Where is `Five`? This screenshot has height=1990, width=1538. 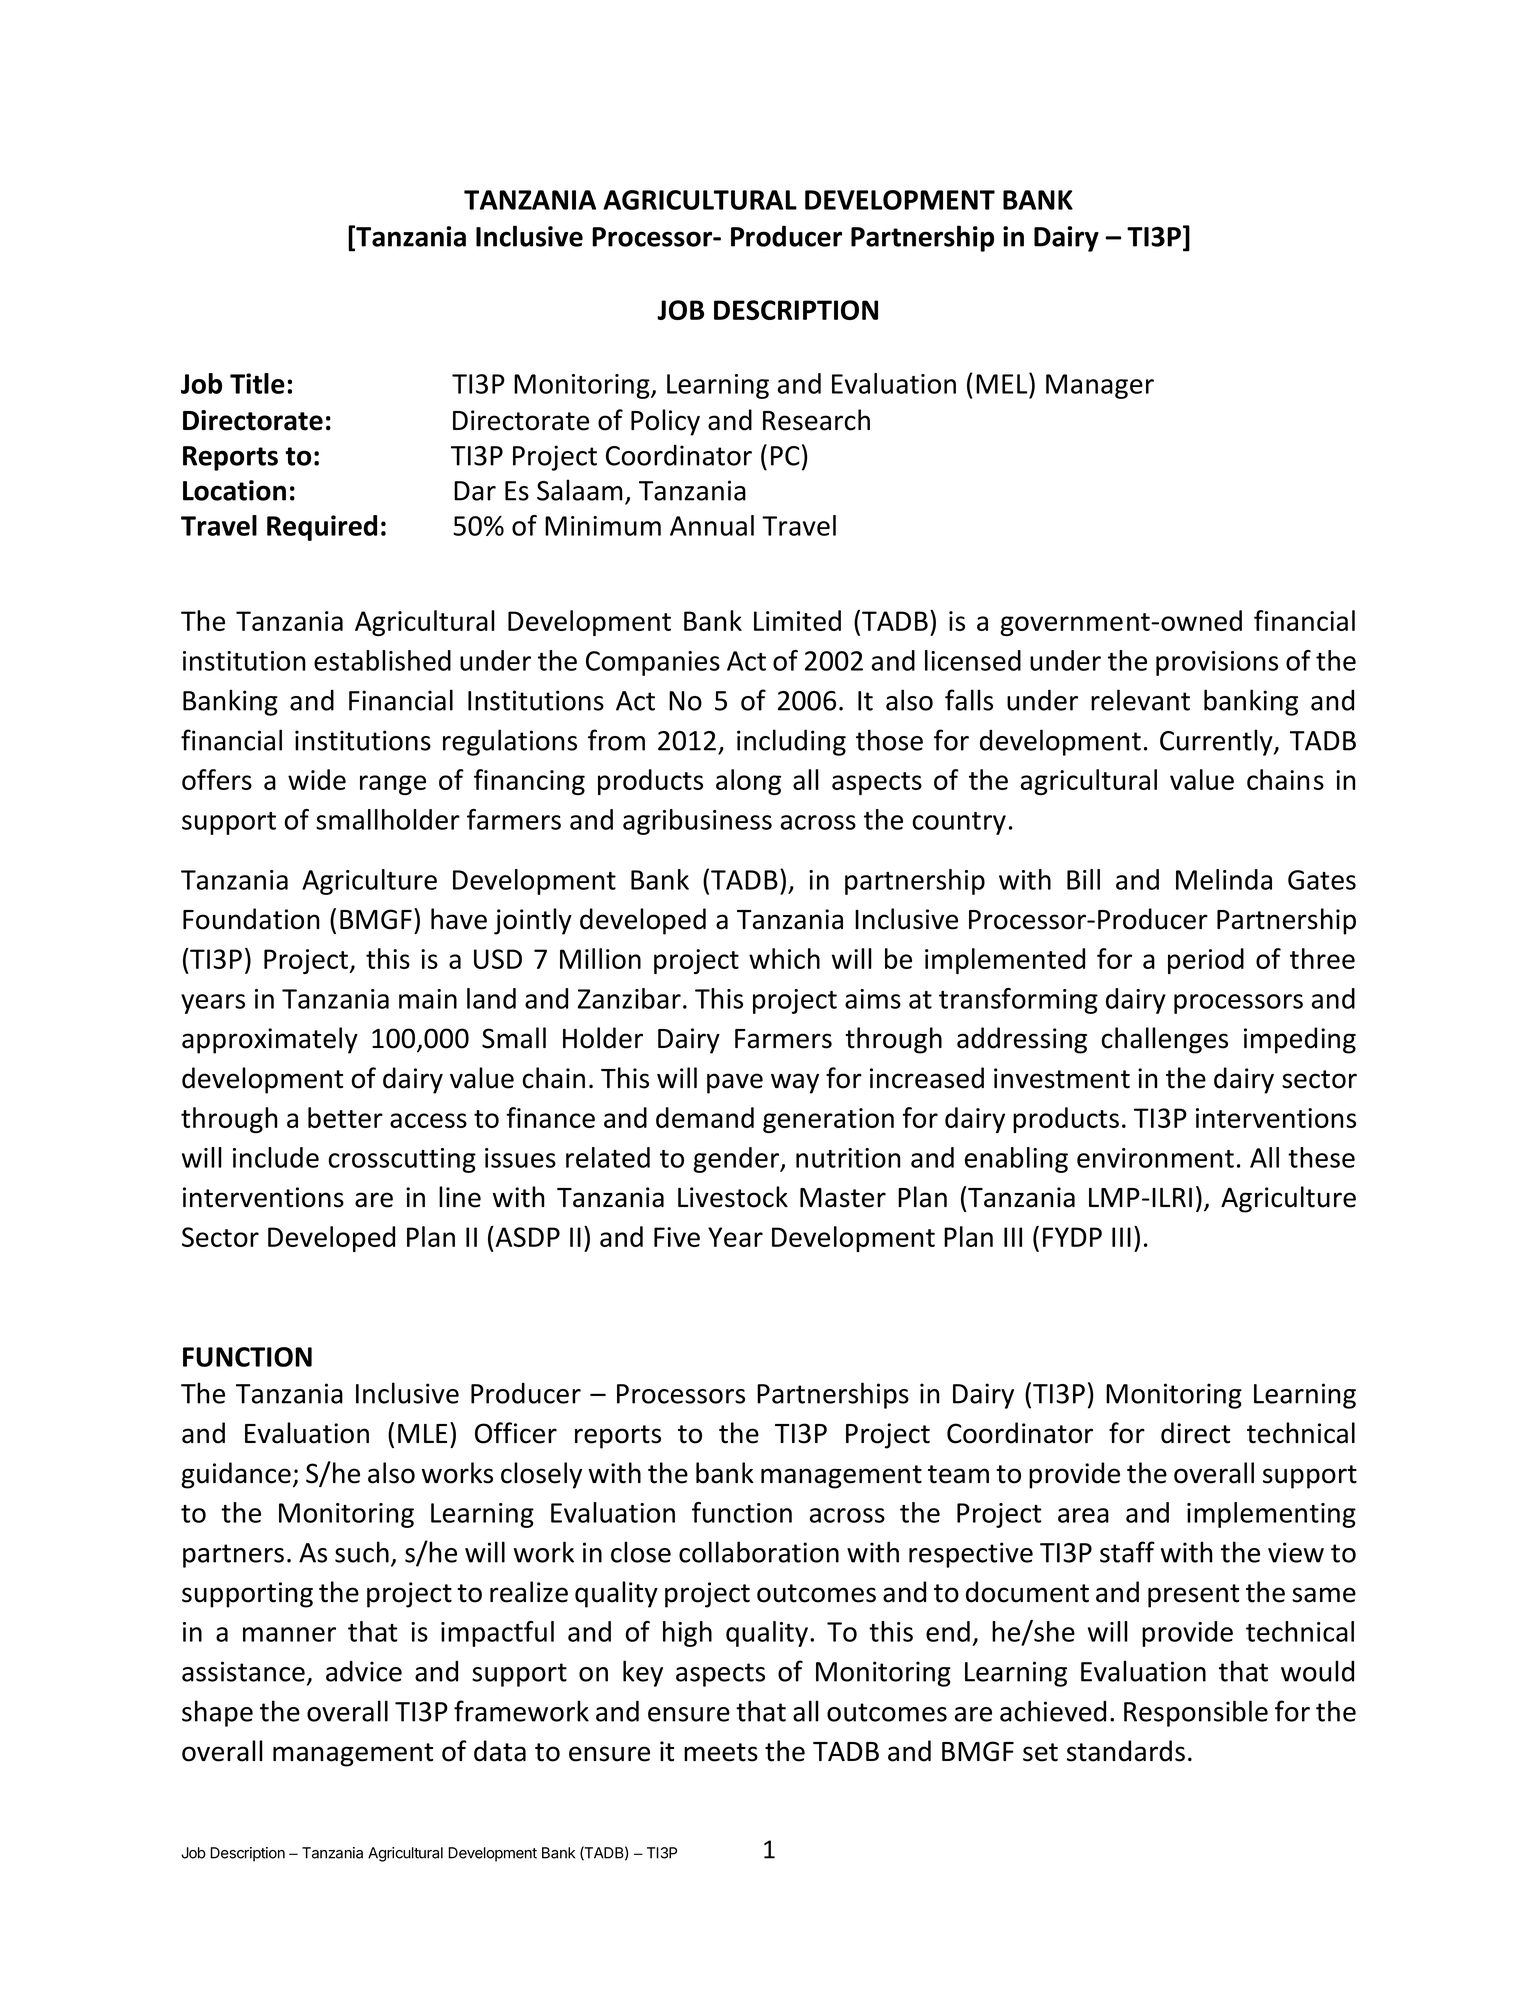
Five is located at coordinates (677, 1237).
